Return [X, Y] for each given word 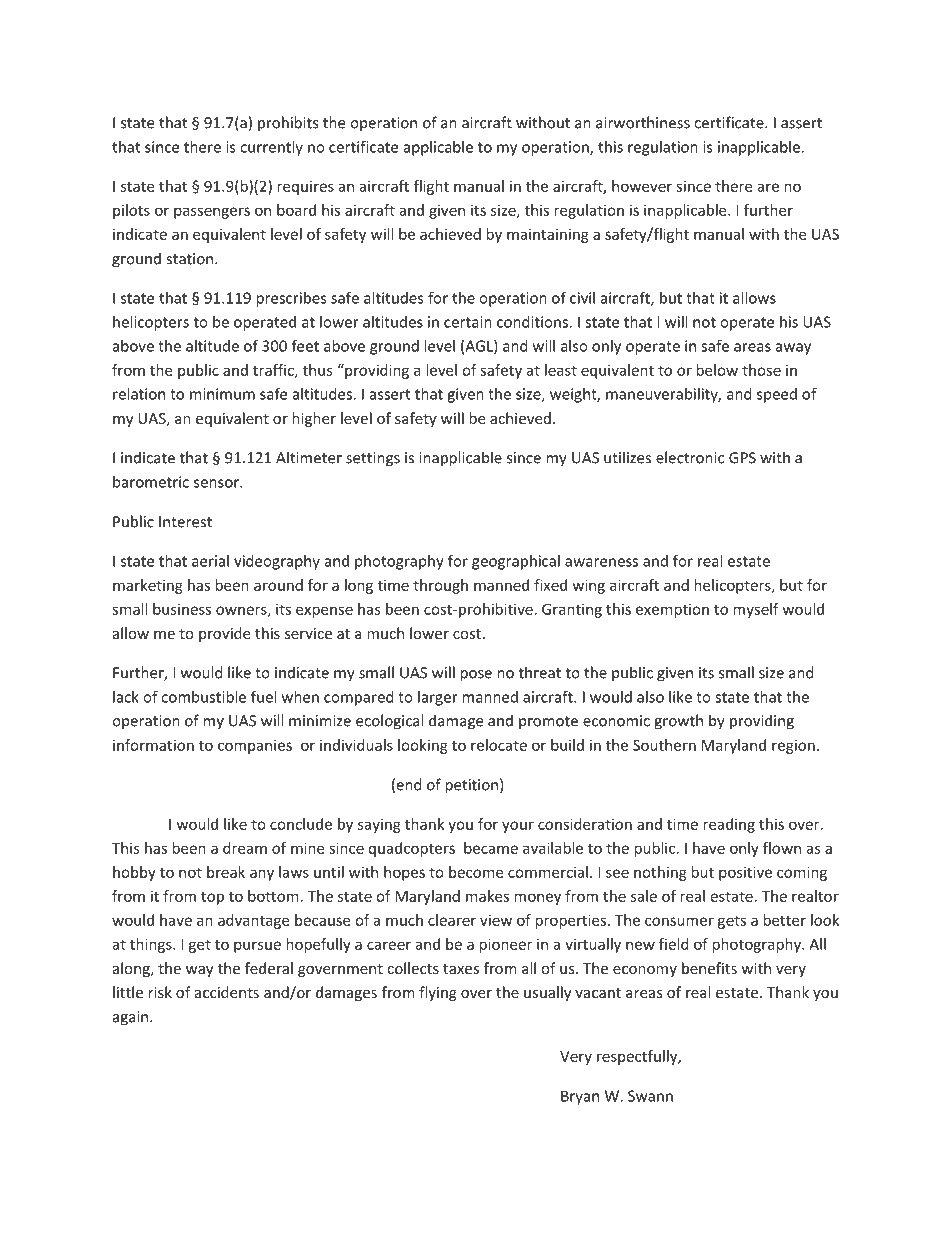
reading [729, 825]
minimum [222, 394]
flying [438, 993]
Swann [650, 1096]
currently [271, 148]
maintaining [548, 235]
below [717, 370]
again [132, 1018]
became [491, 848]
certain [468, 322]
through [440, 586]
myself [756, 610]
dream [245, 848]
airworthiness [643, 122]
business [182, 609]
